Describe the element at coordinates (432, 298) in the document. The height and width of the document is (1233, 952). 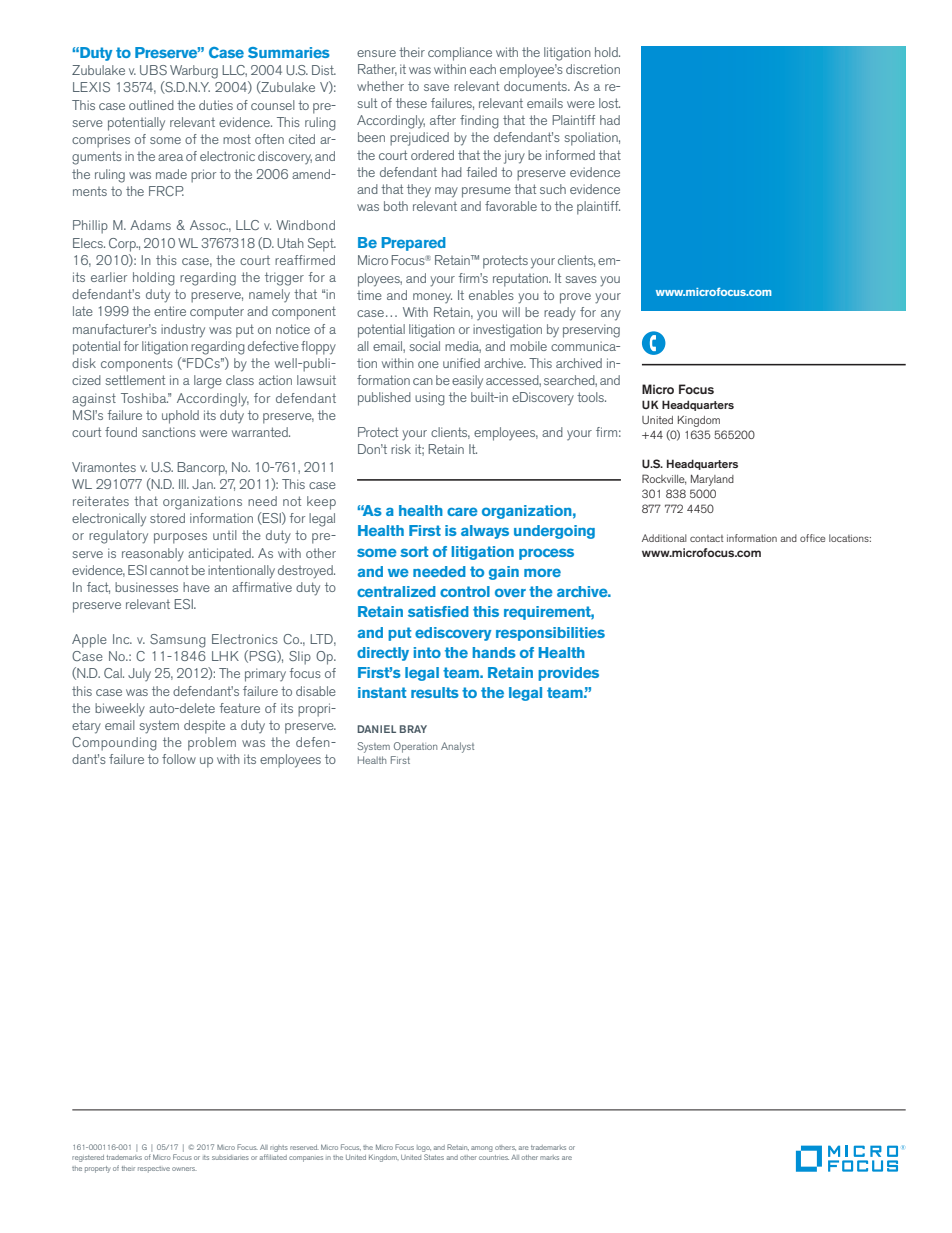
I see `money` at that location.
